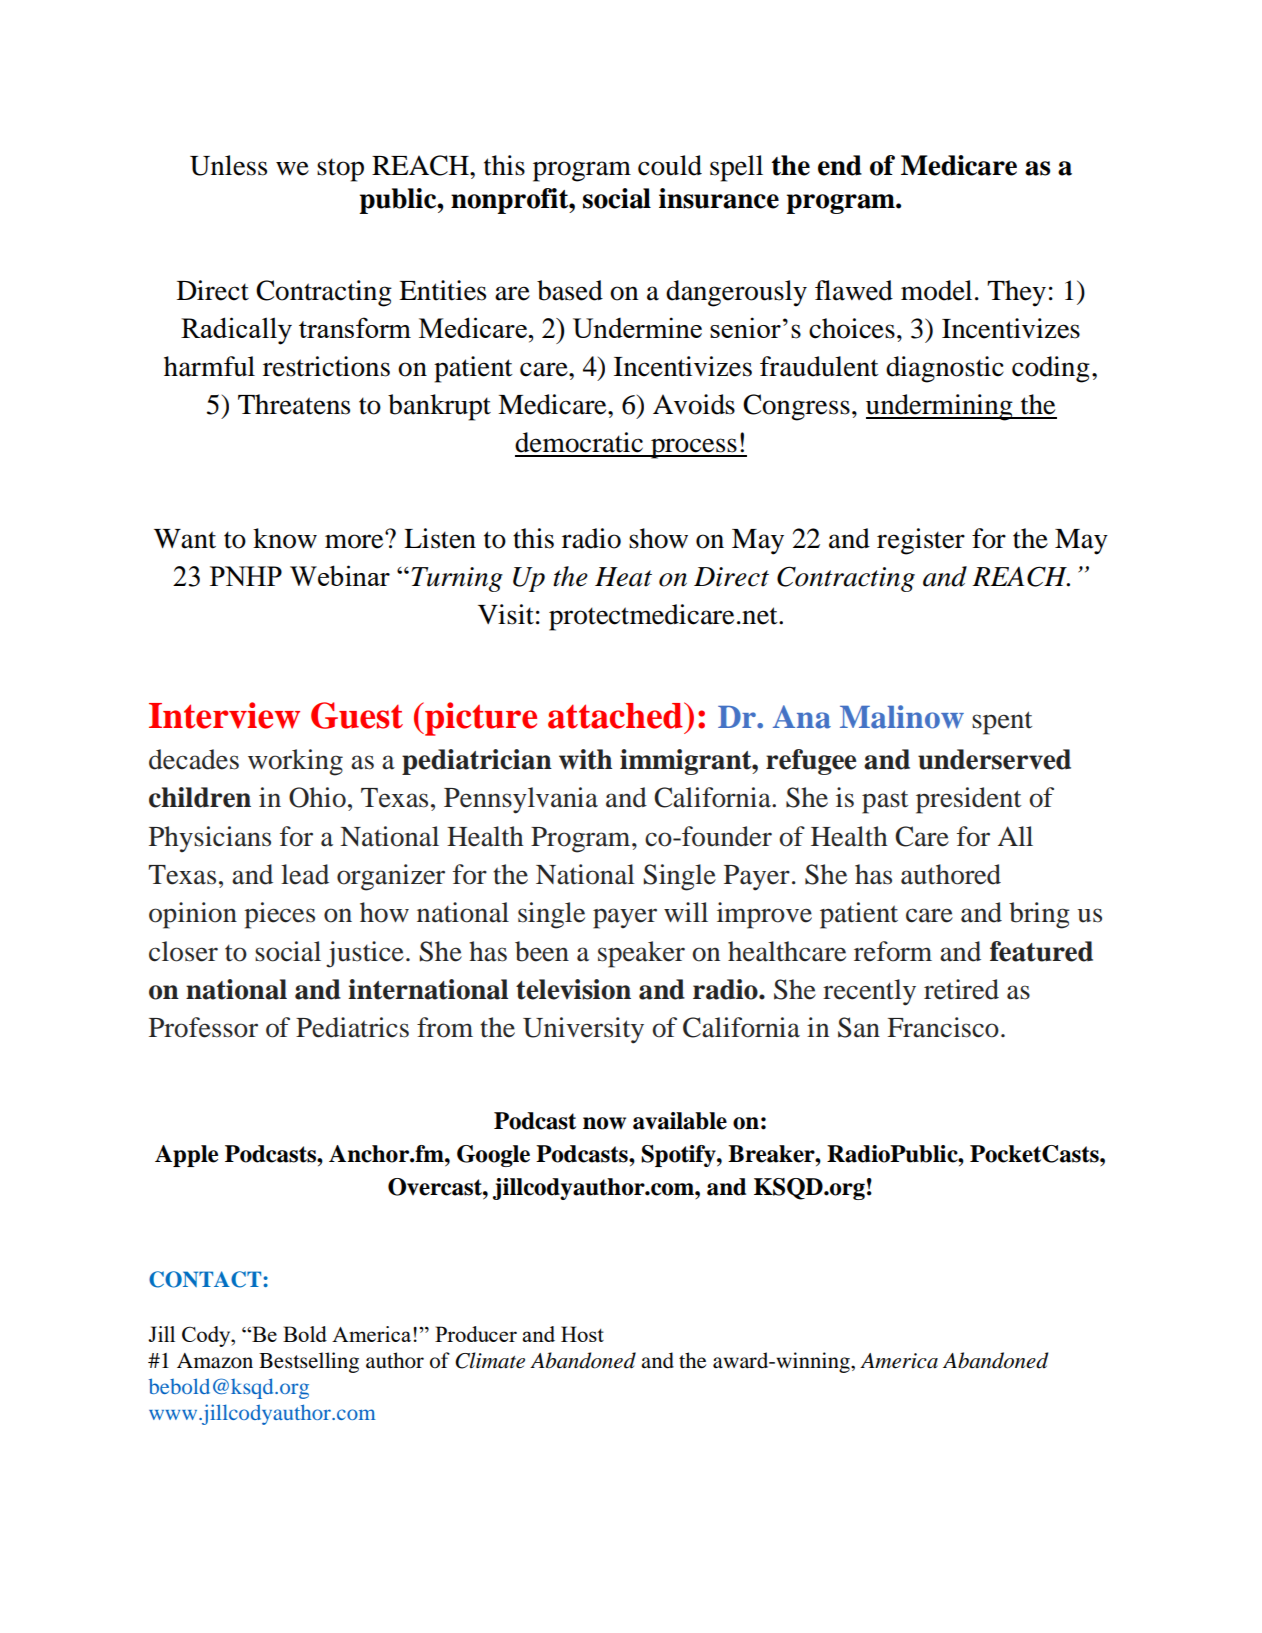 This document has width=1262, height=1633. Describe the element at coordinates (840, 165) in the document. I see `end` at that location.
